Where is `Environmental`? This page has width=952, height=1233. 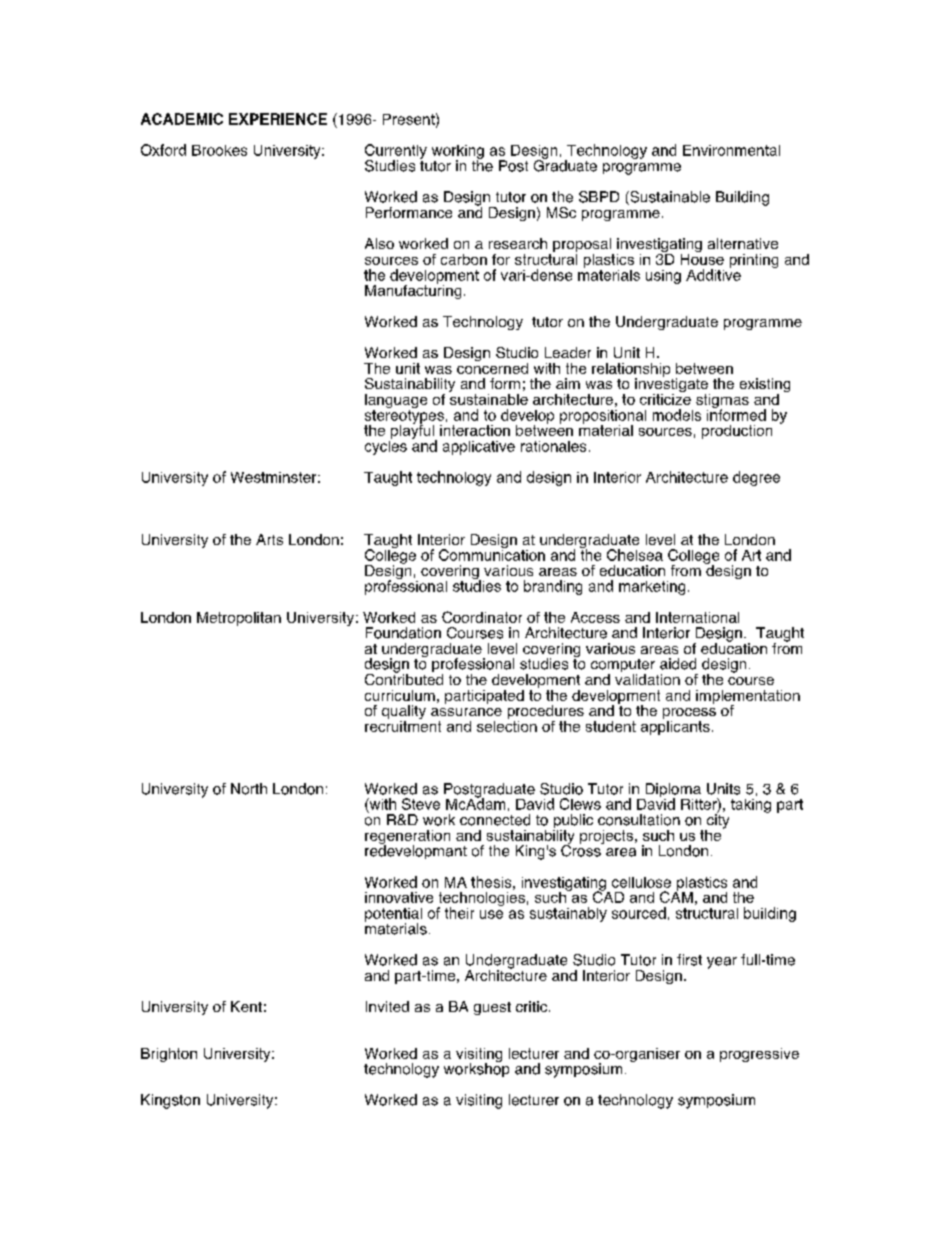 Environmental is located at coordinates (731, 150).
